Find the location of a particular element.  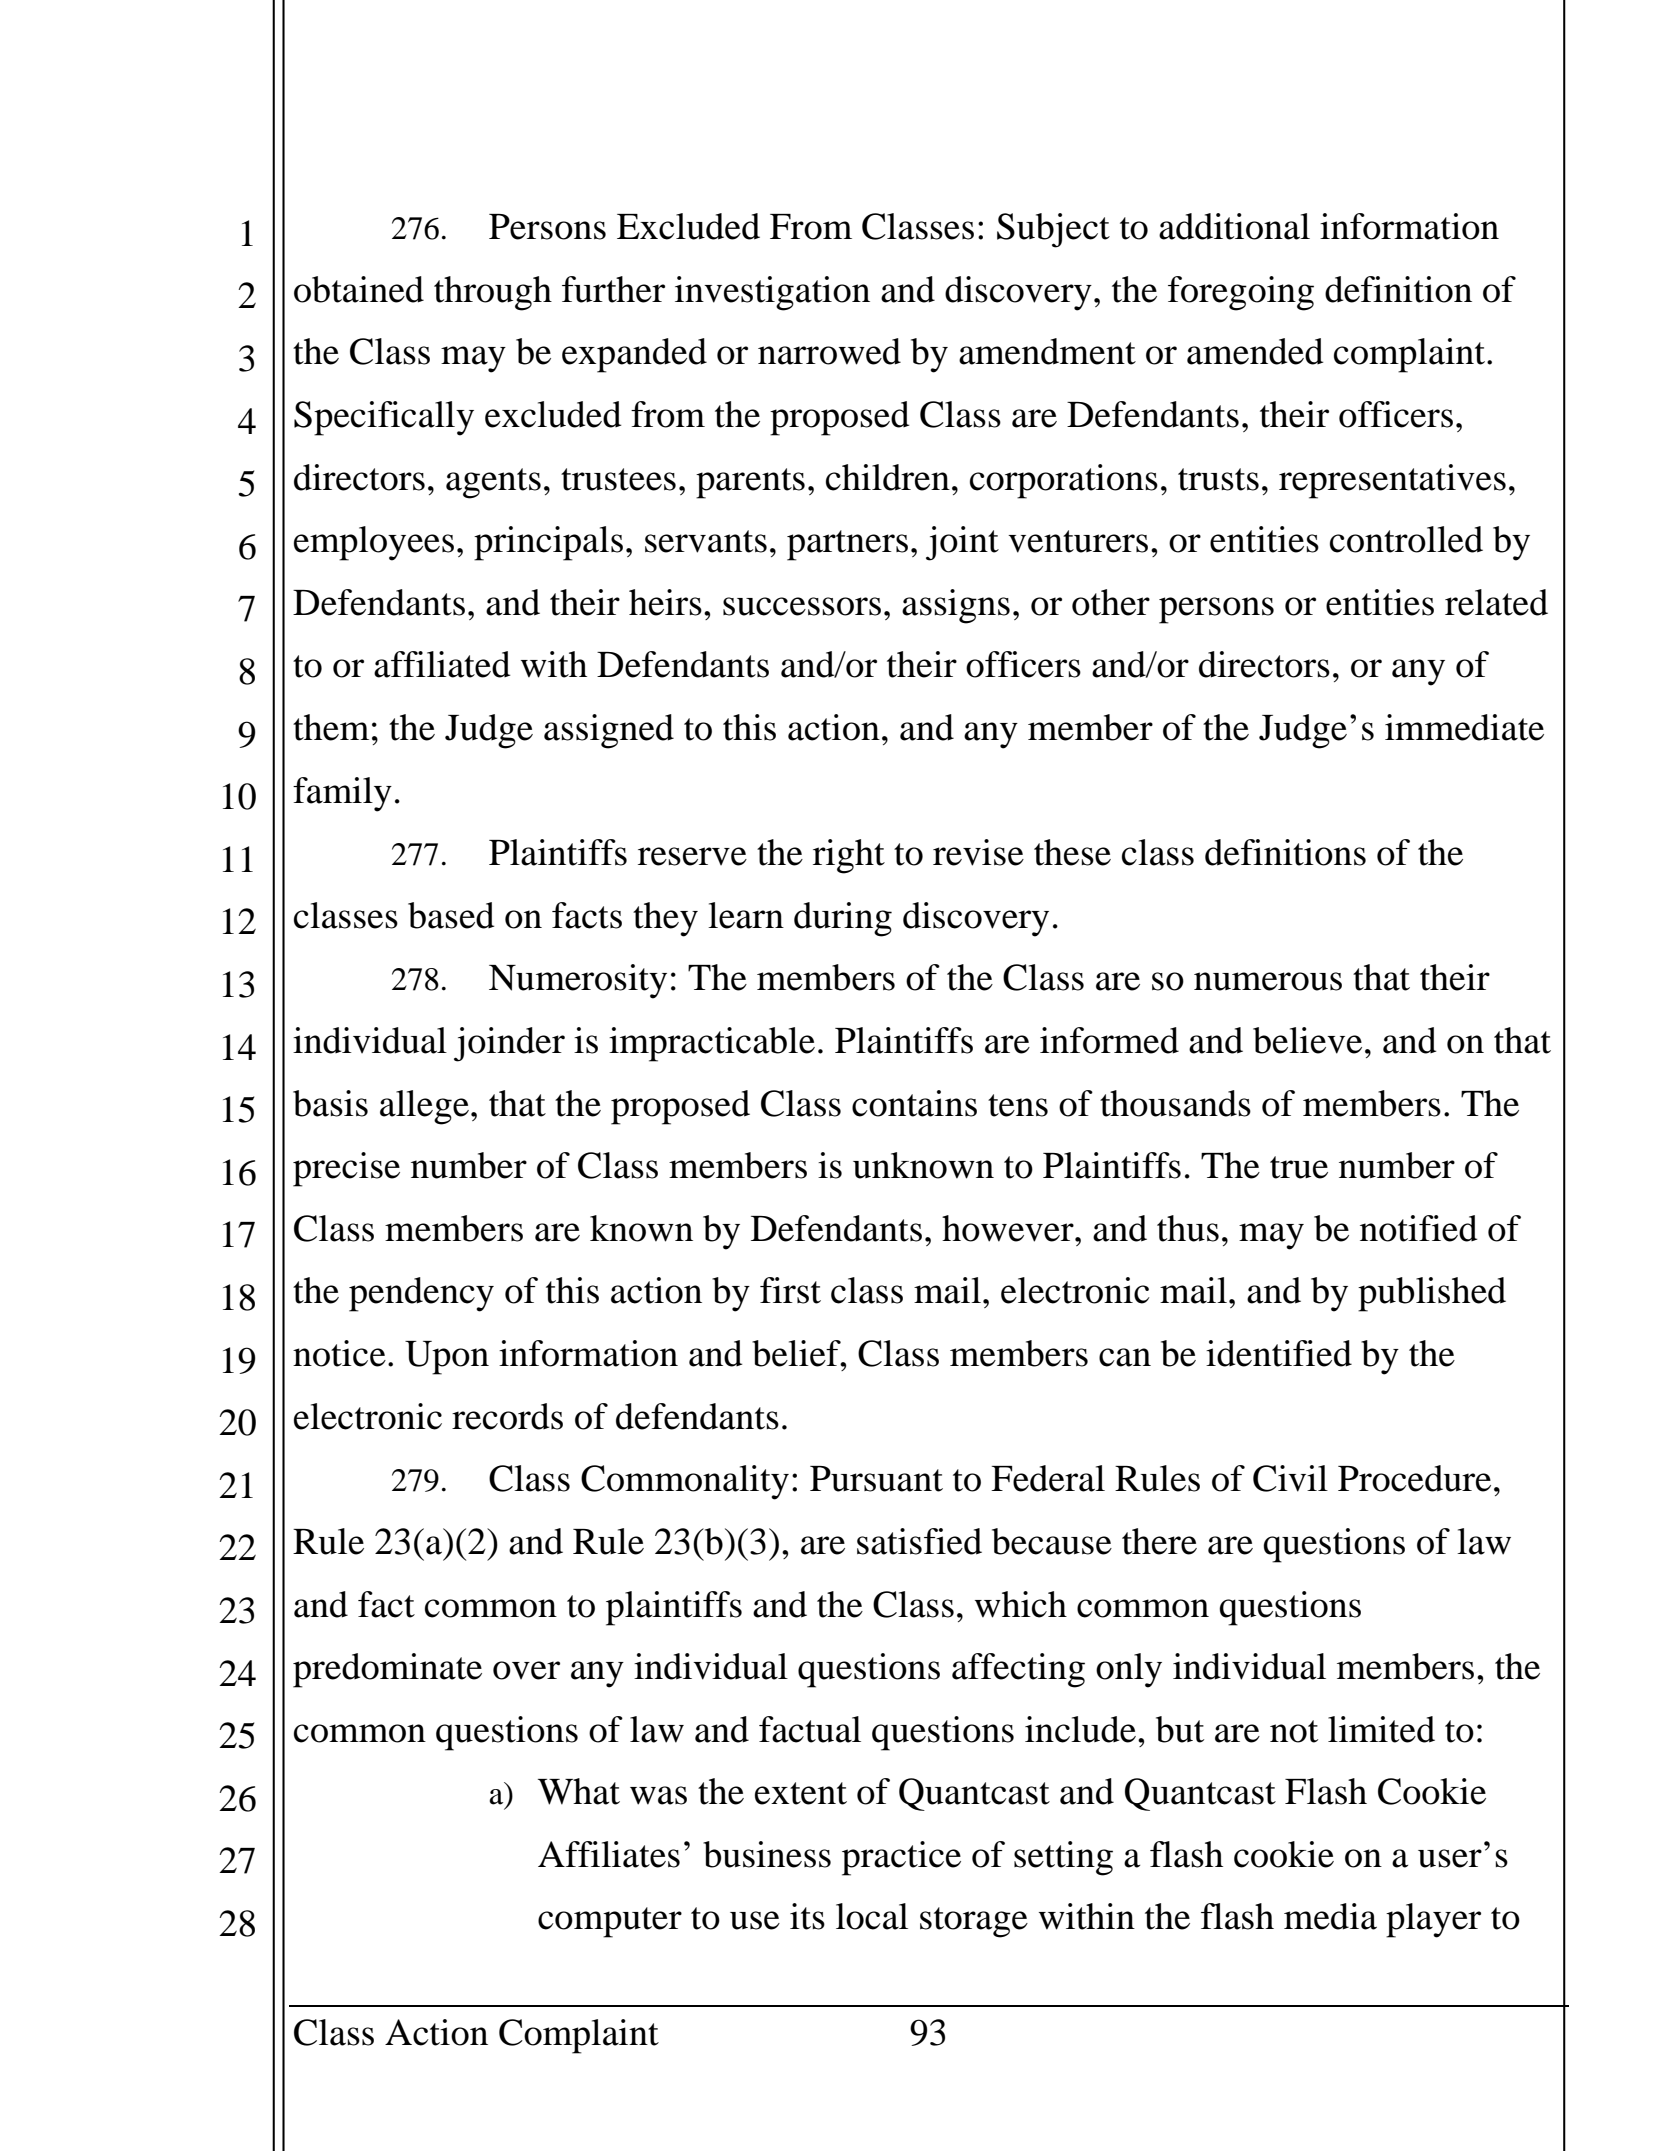

joinder is located at coordinates (509, 1044).
